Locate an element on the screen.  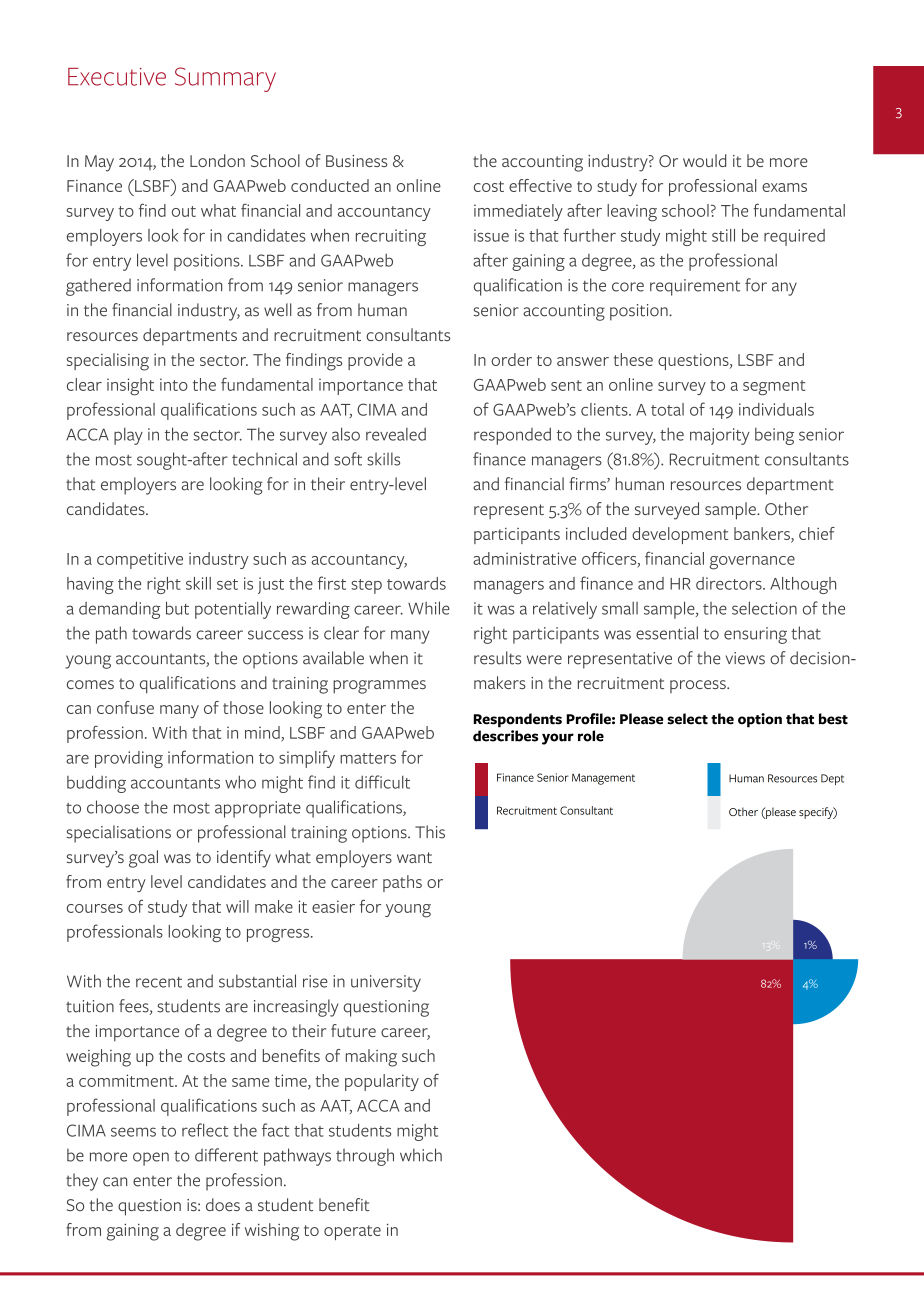
but is located at coordinates (177, 608).
